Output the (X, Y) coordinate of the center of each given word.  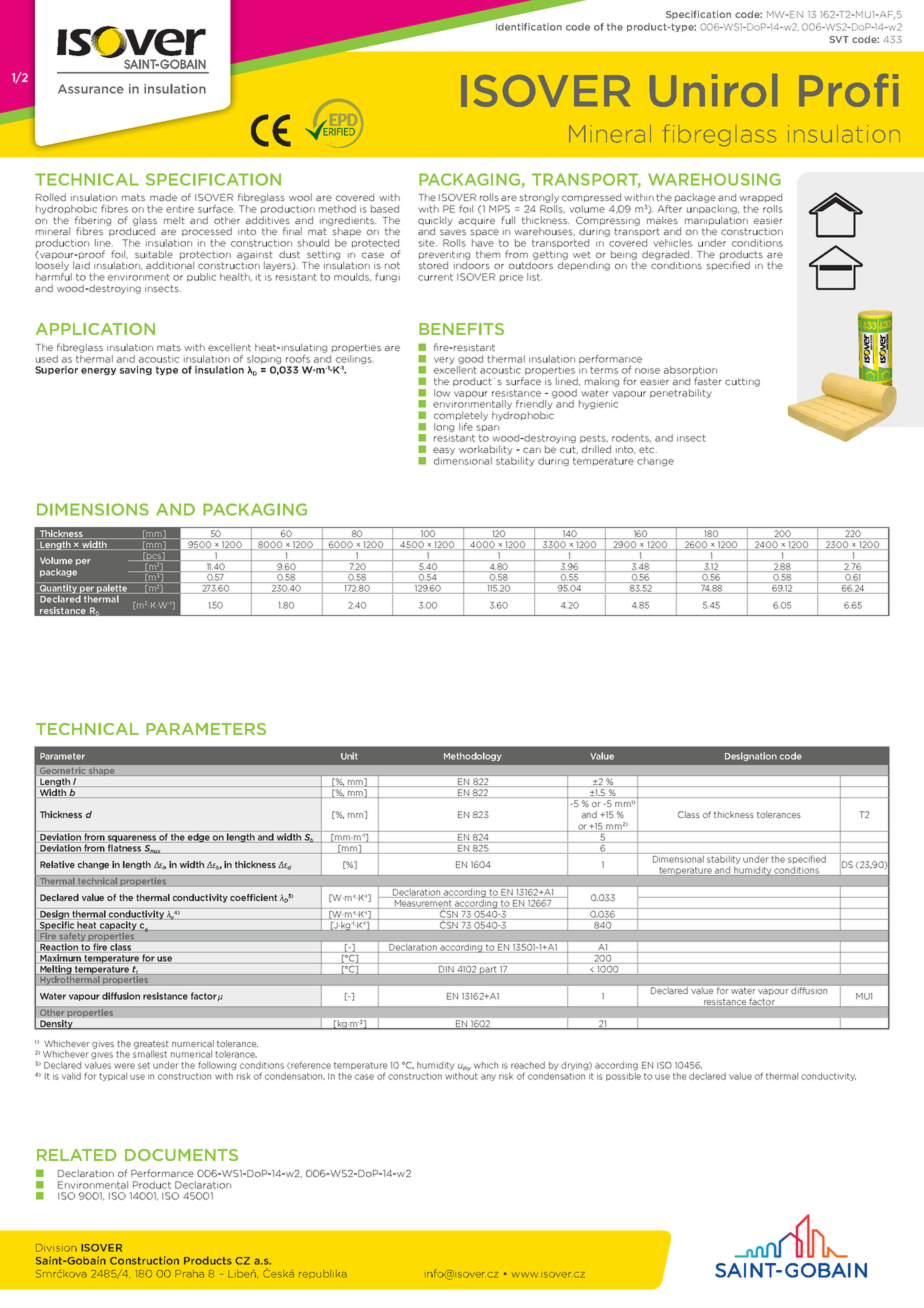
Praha (189, 1274)
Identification (529, 27)
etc (648, 449)
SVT (839, 39)
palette (112, 589)
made (163, 197)
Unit (349, 756)
